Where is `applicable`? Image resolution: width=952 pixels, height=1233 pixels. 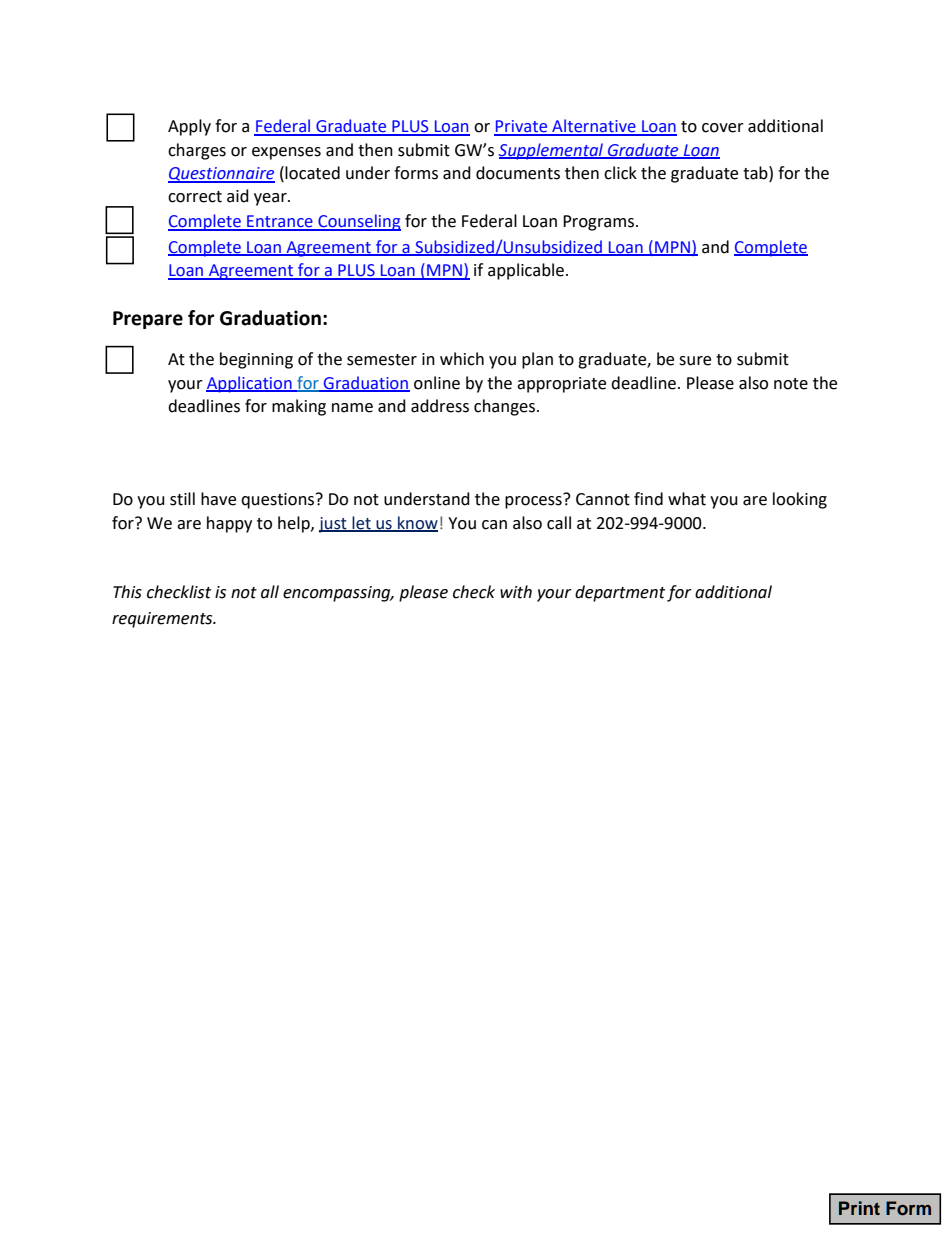 applicable is located at coordinates (526, 271).
